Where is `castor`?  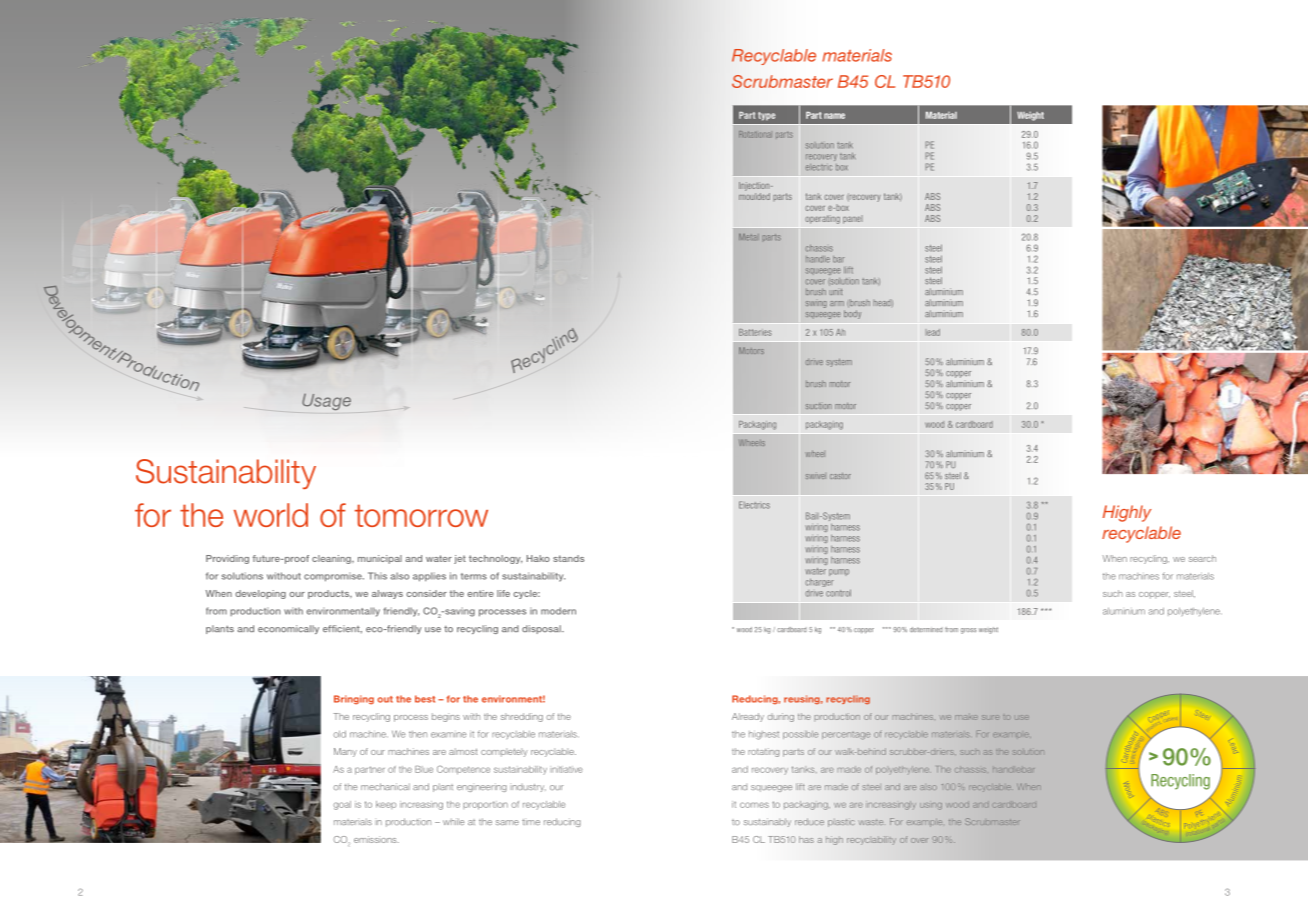 castor is located at coordinates (840, 476).
